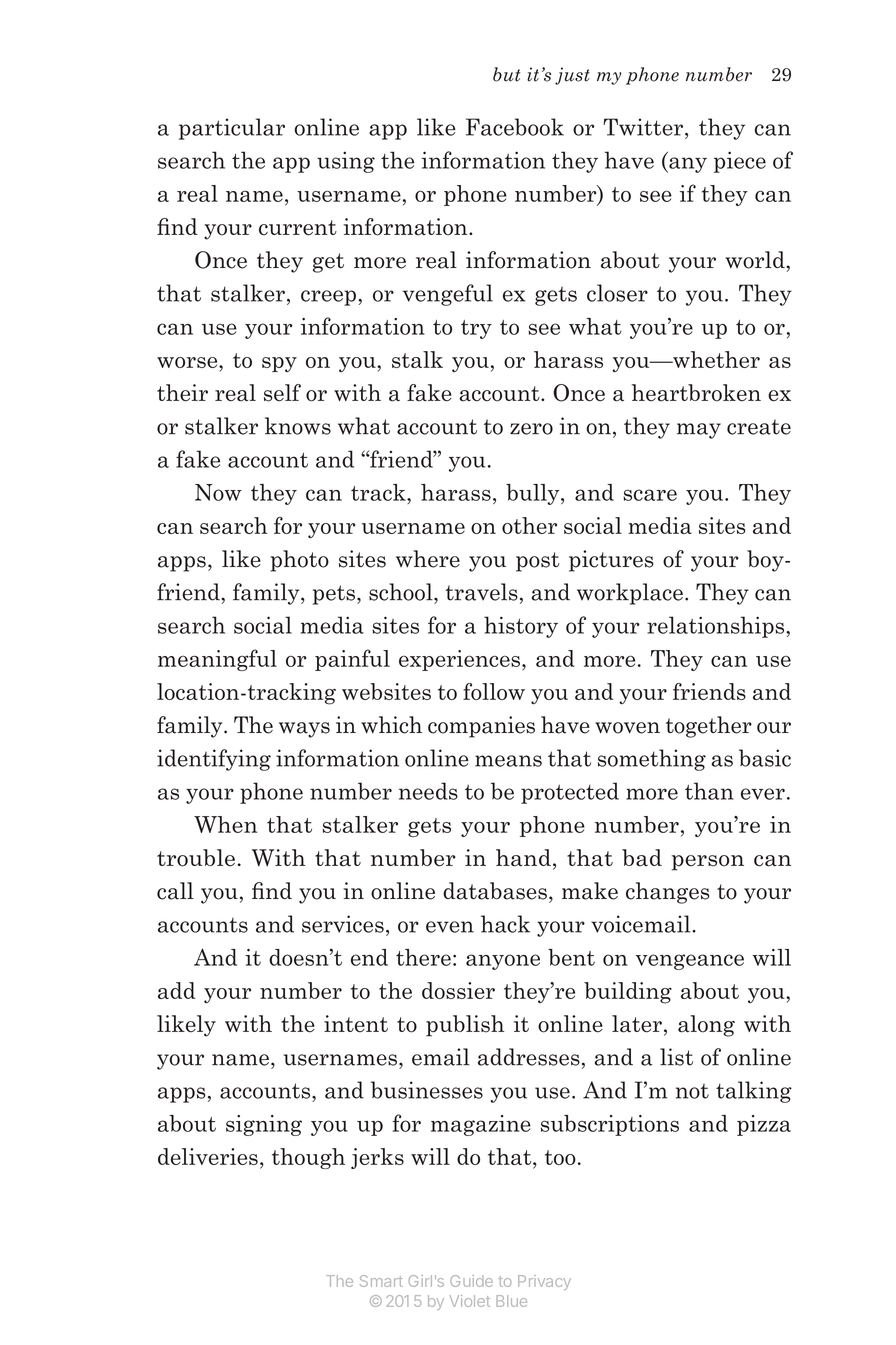  I want to click on relationships, so click(717, 627).
